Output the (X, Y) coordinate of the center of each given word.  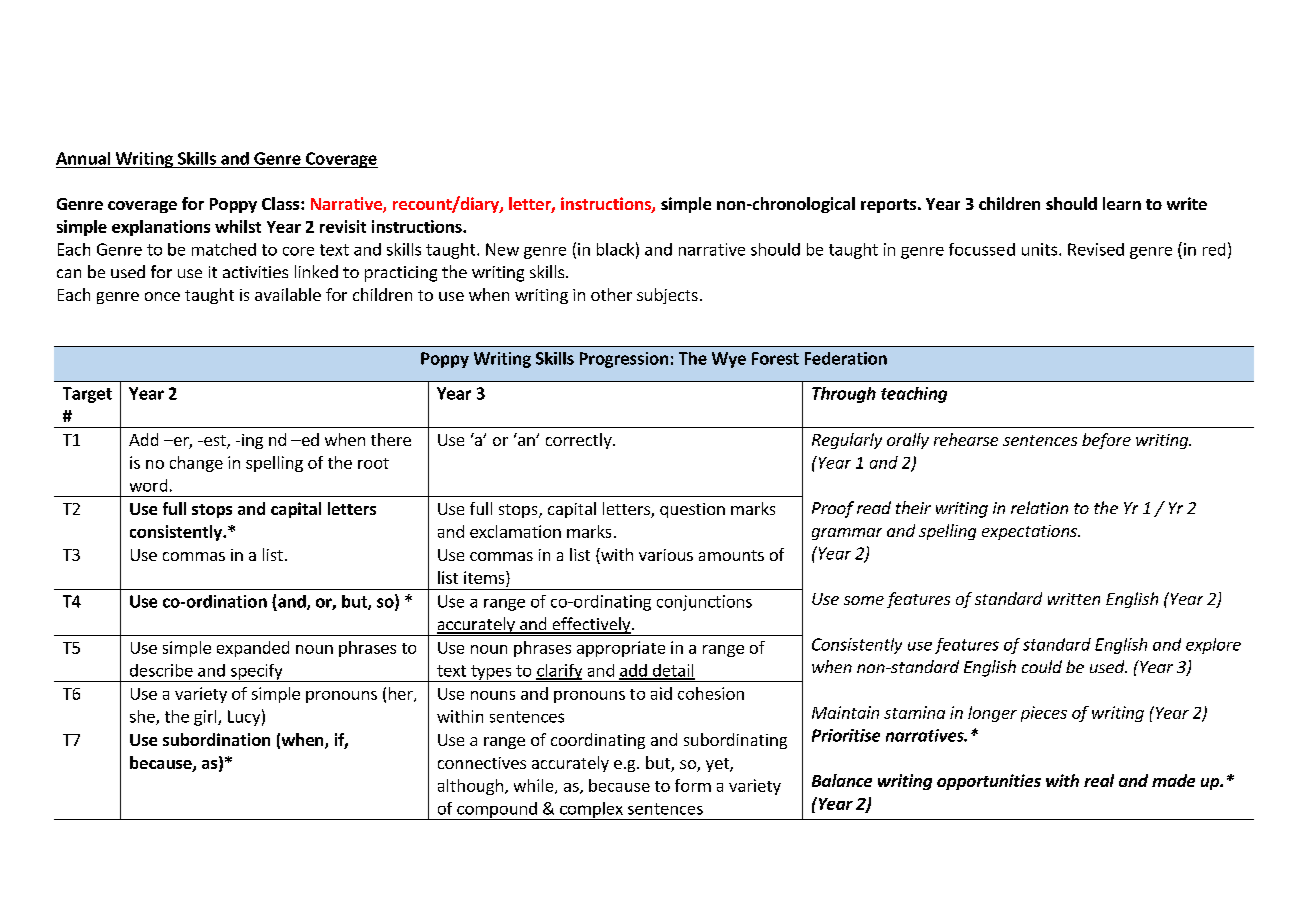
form (693, 785)
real (1099, 780)
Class (282, 203)
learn (1122, 203)
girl (206, 718)
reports (888, 206)
